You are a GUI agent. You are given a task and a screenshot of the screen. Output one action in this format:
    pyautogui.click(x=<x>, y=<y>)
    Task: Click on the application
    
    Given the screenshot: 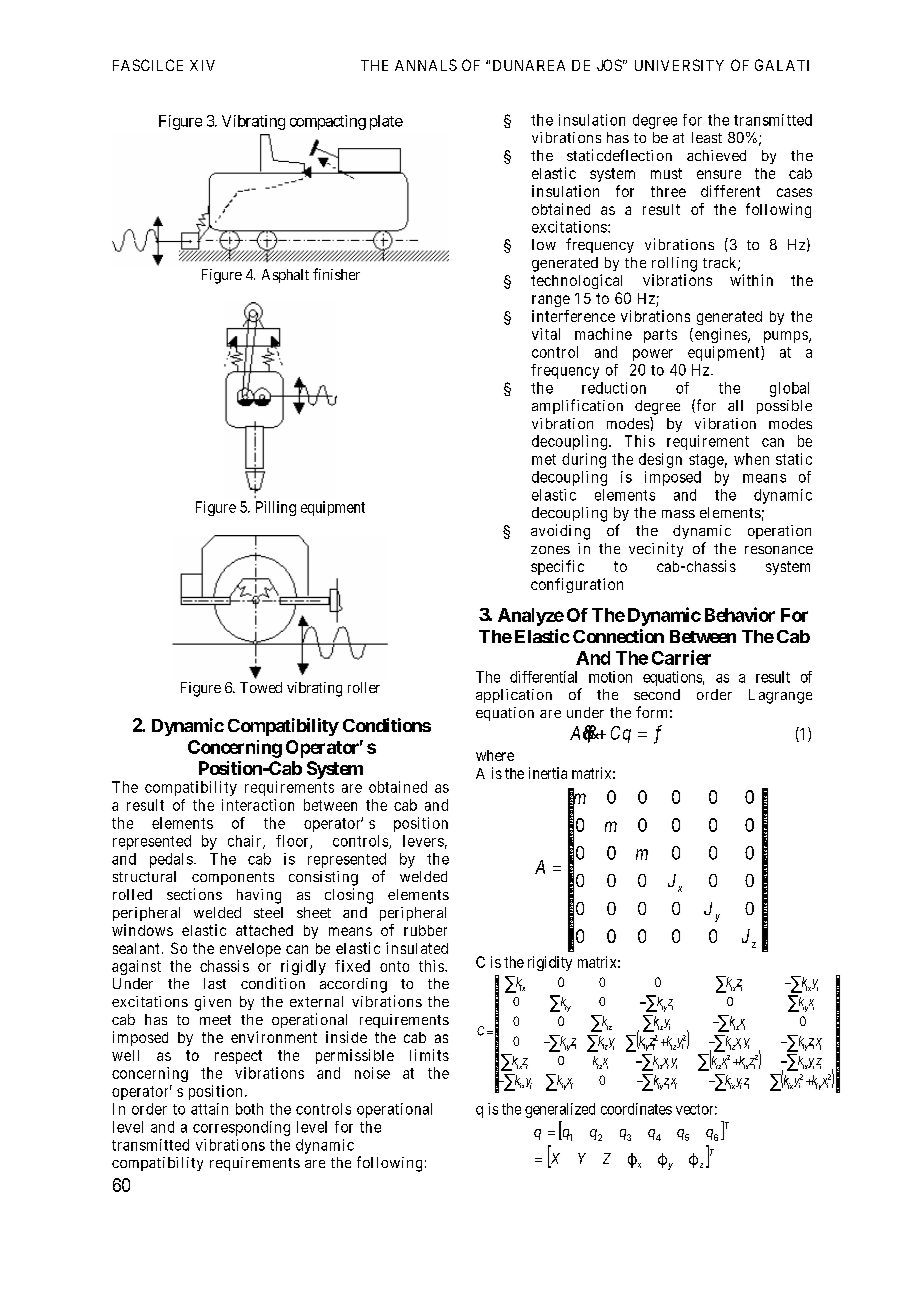 What is the action you would take?
    pyautogui.click(x=514, y=696)
